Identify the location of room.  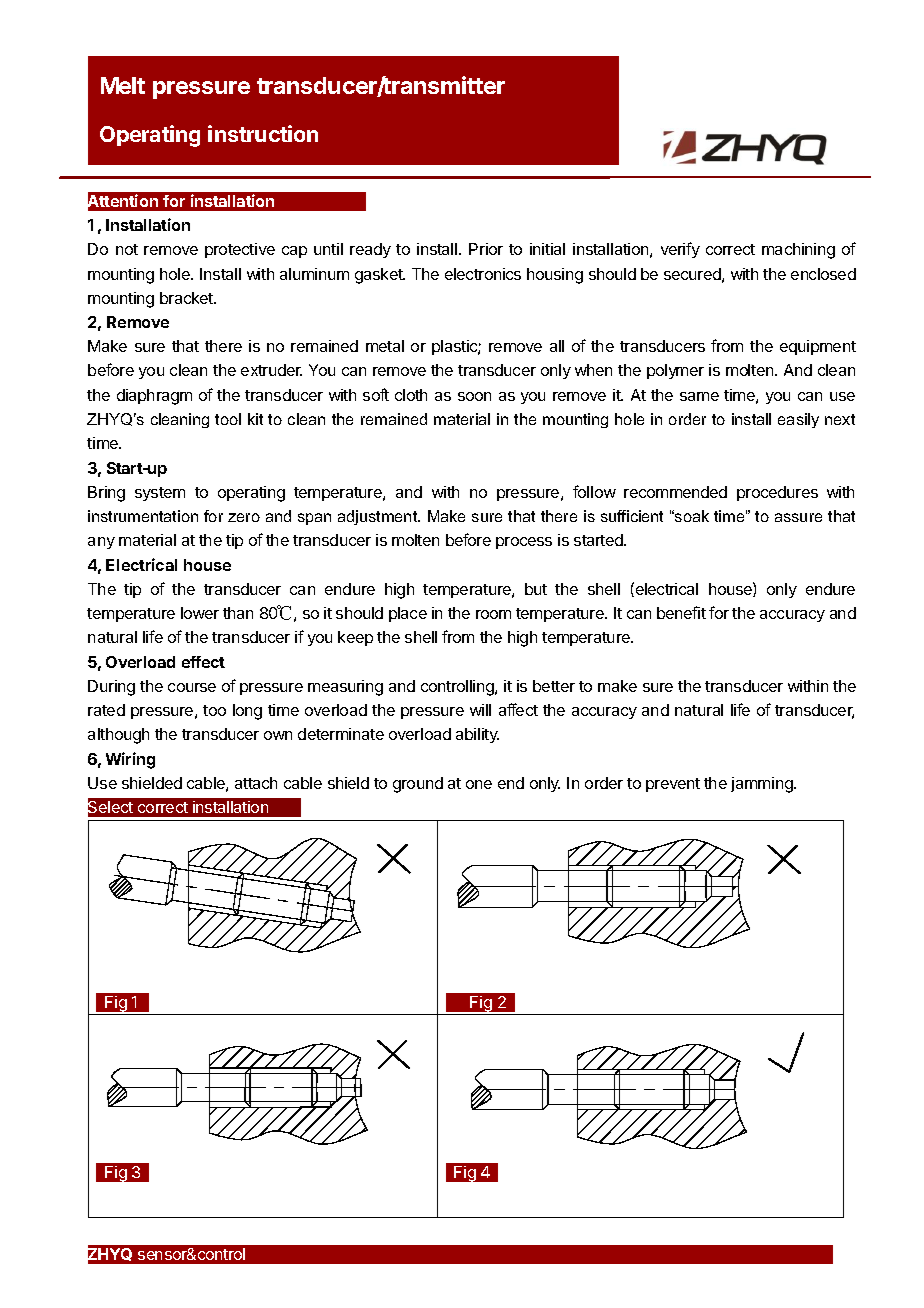
(493, 614).
